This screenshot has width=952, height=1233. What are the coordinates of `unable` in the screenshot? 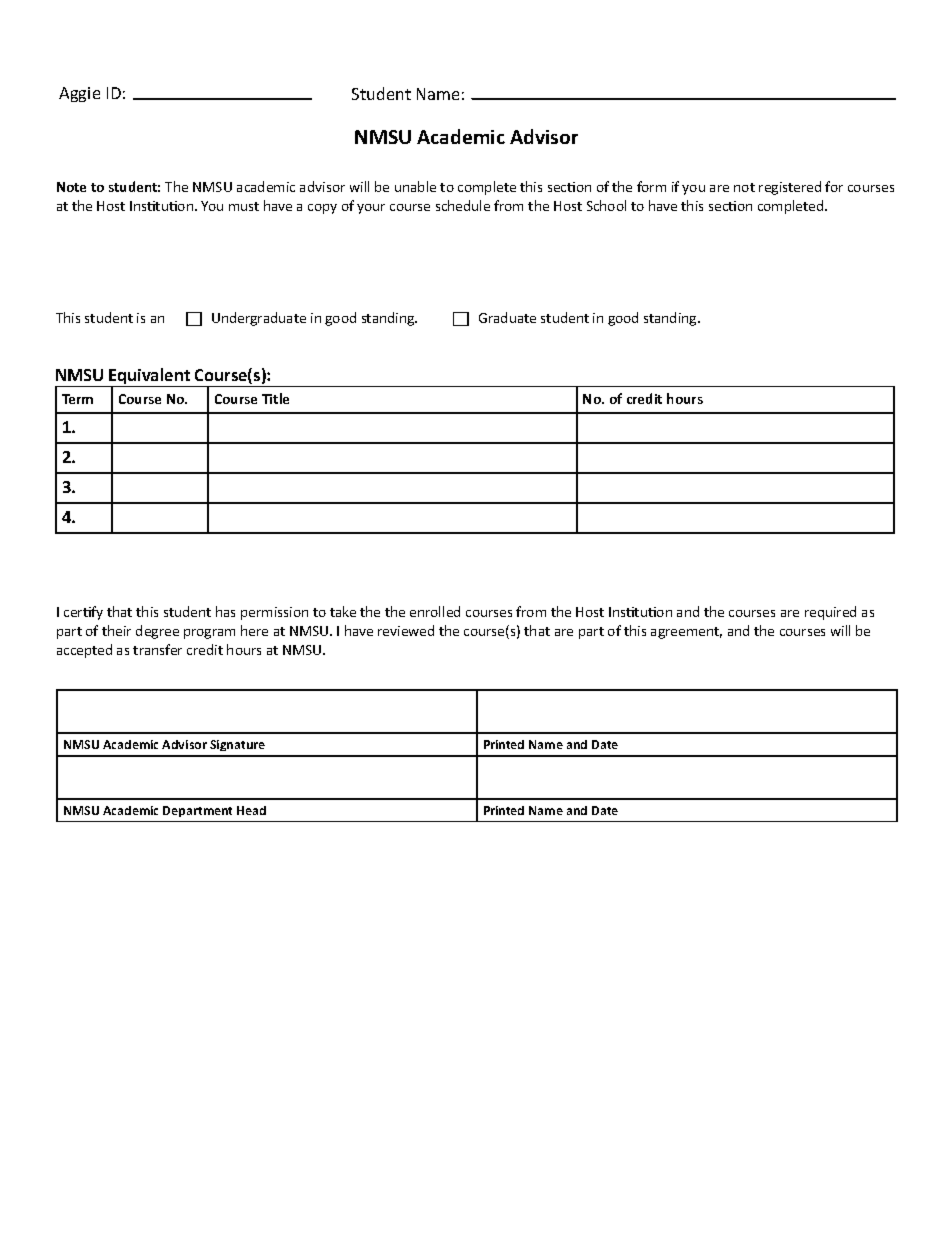 It's located at (415, 186).
